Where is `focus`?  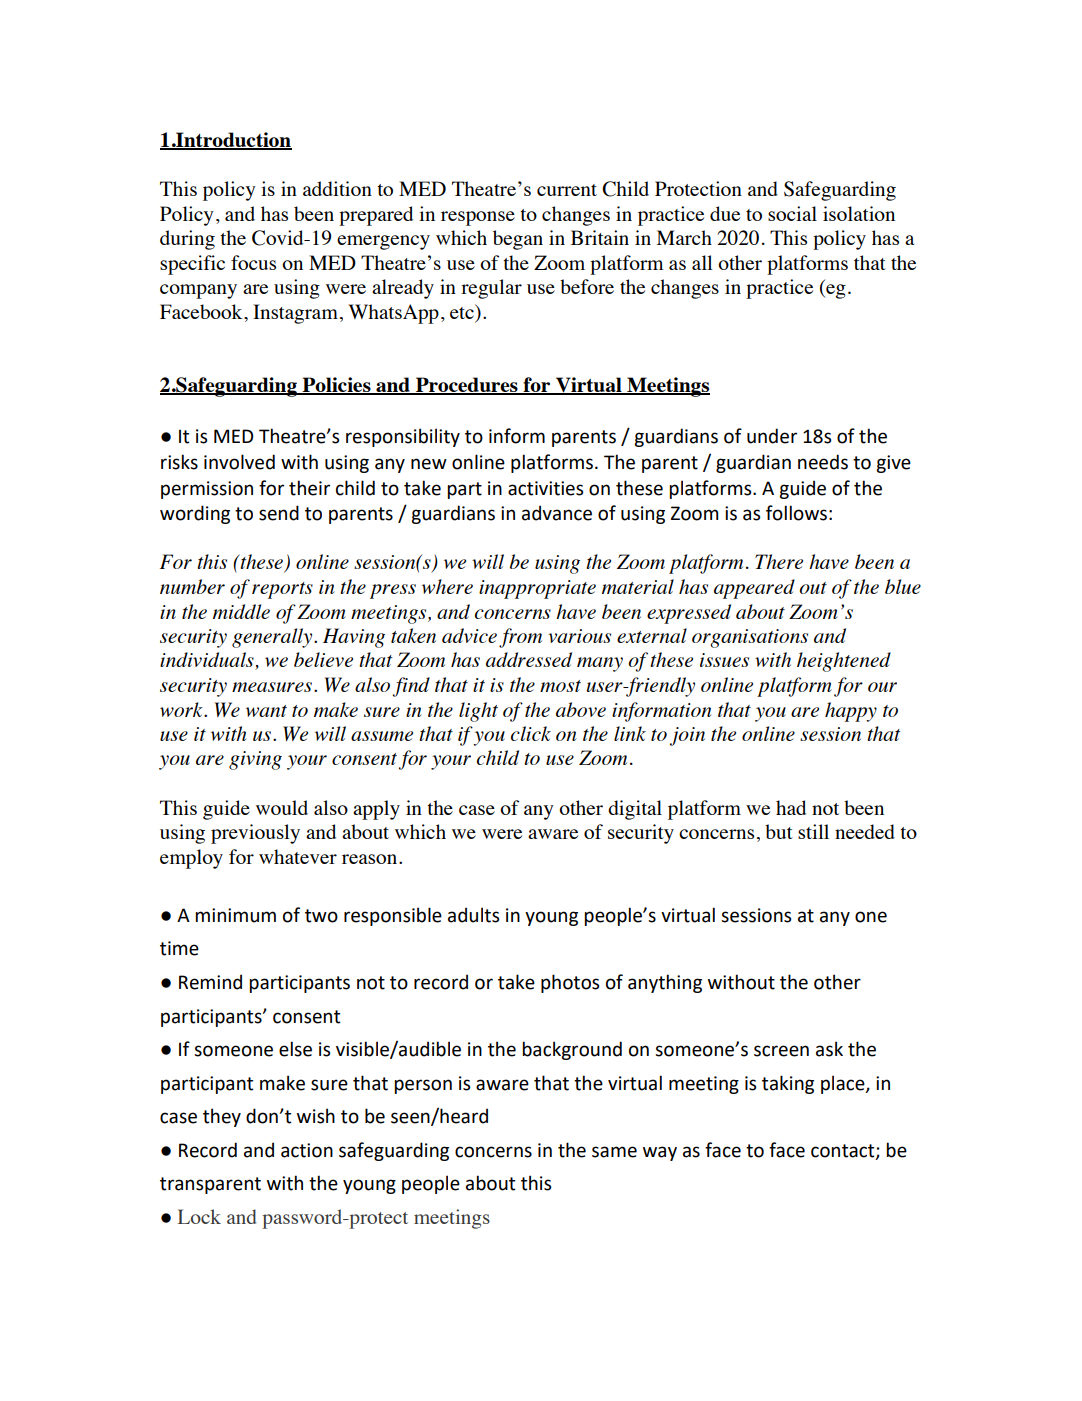
focus is located at coordinates (253, 262).
